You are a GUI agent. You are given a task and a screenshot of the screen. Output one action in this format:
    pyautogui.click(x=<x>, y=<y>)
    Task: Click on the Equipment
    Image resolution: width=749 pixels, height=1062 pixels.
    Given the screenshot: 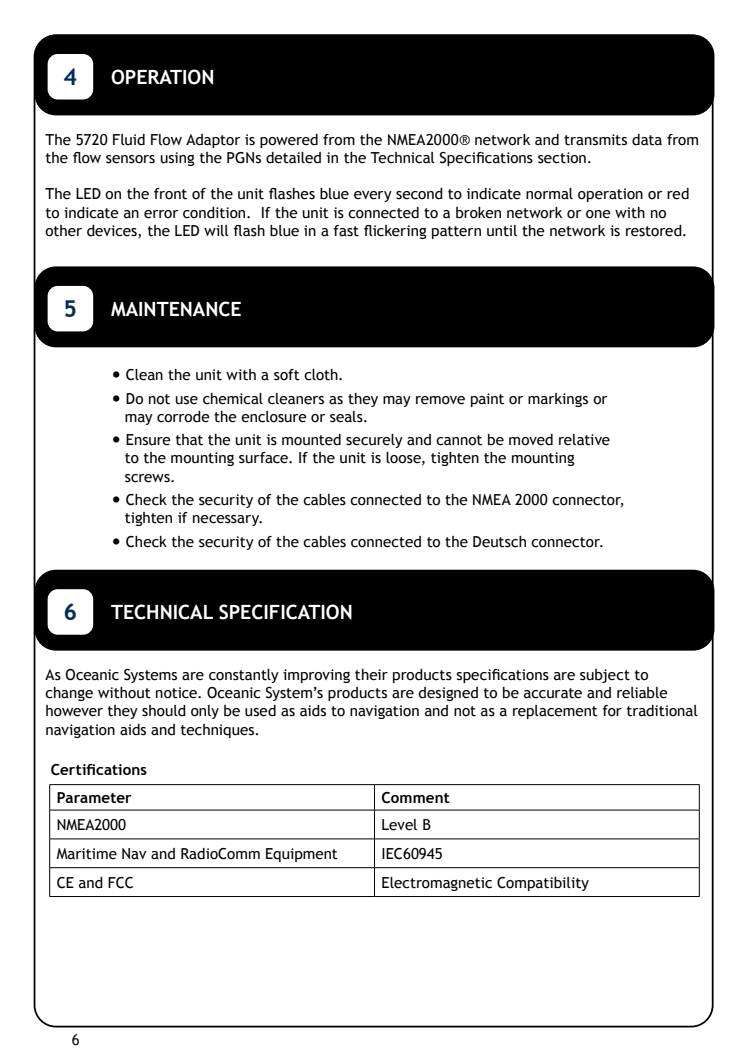 What is the action you would take?
    pyautogui.click(x=302, y=855)
